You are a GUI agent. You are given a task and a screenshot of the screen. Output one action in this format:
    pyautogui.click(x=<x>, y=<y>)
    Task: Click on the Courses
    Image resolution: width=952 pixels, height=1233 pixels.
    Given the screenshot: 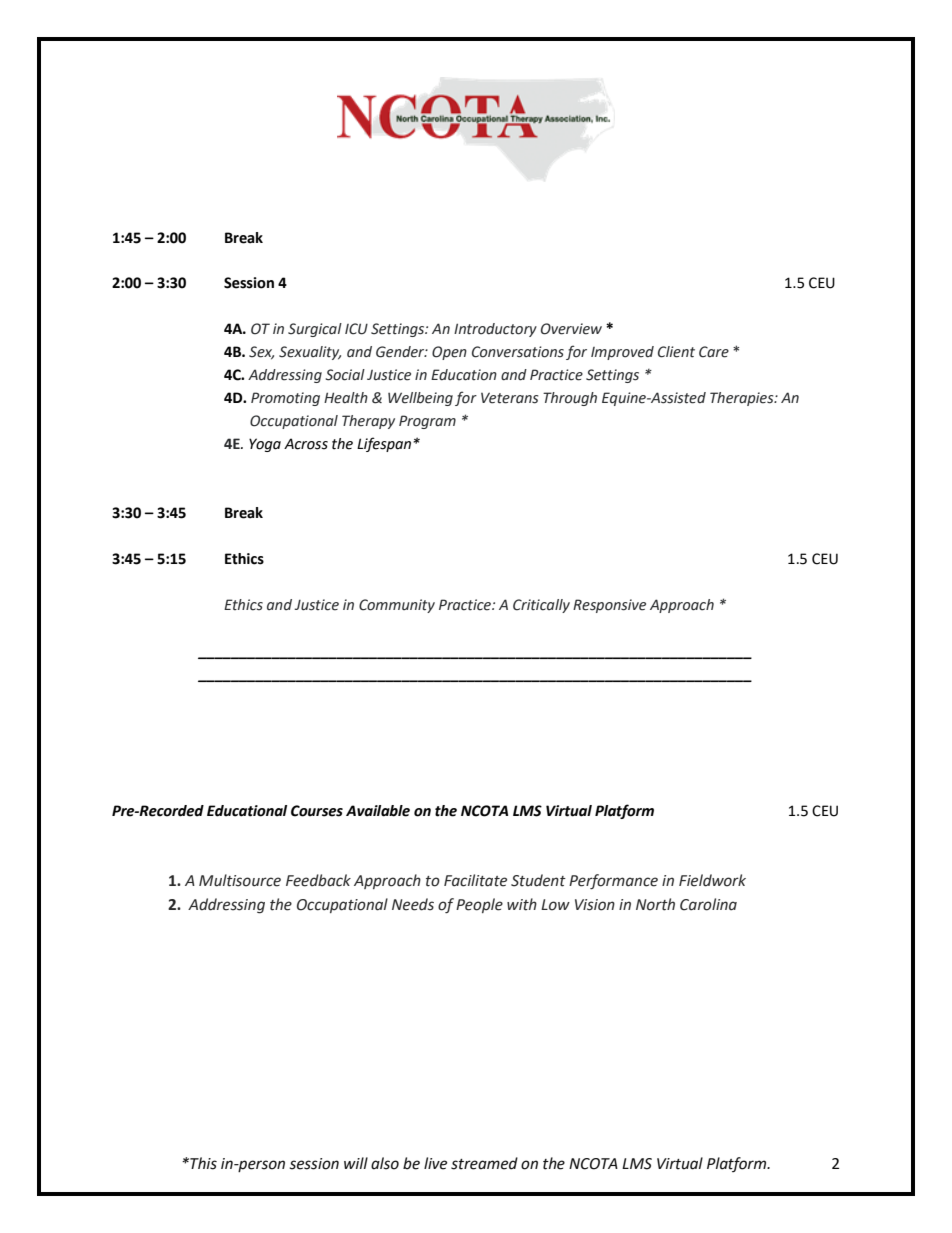 What is the action you would take?
    pyautogui.click(x=317, y=811)
